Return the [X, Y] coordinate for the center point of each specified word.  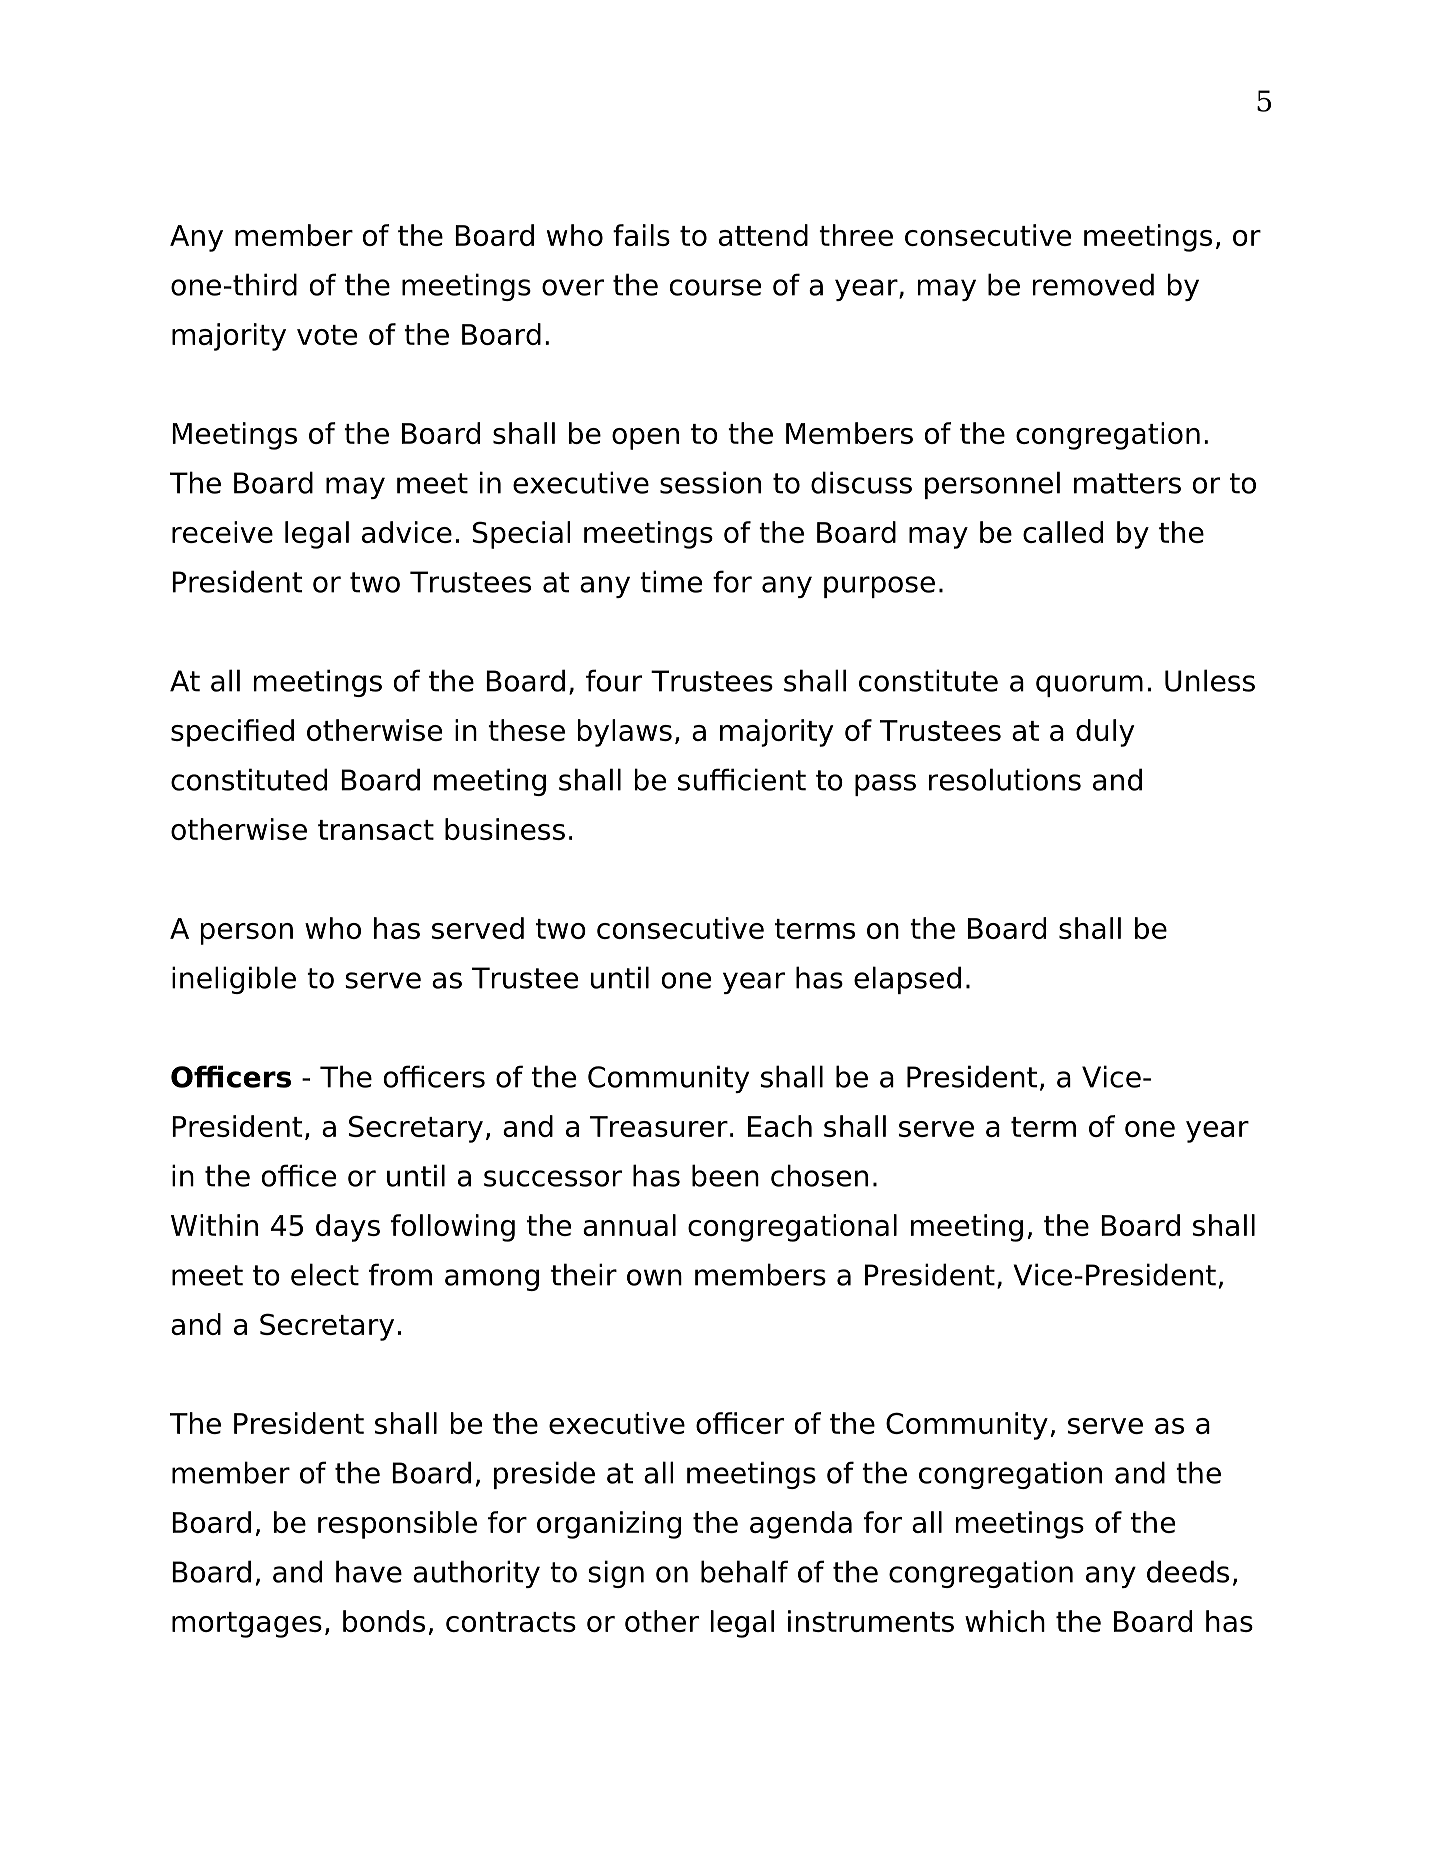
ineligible [234, 980]
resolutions [1005, 779]
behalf [744, 1571]
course [715, 287]
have [369, 1571]
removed [1093, 284]
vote [327, 335]
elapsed [907, 980]
